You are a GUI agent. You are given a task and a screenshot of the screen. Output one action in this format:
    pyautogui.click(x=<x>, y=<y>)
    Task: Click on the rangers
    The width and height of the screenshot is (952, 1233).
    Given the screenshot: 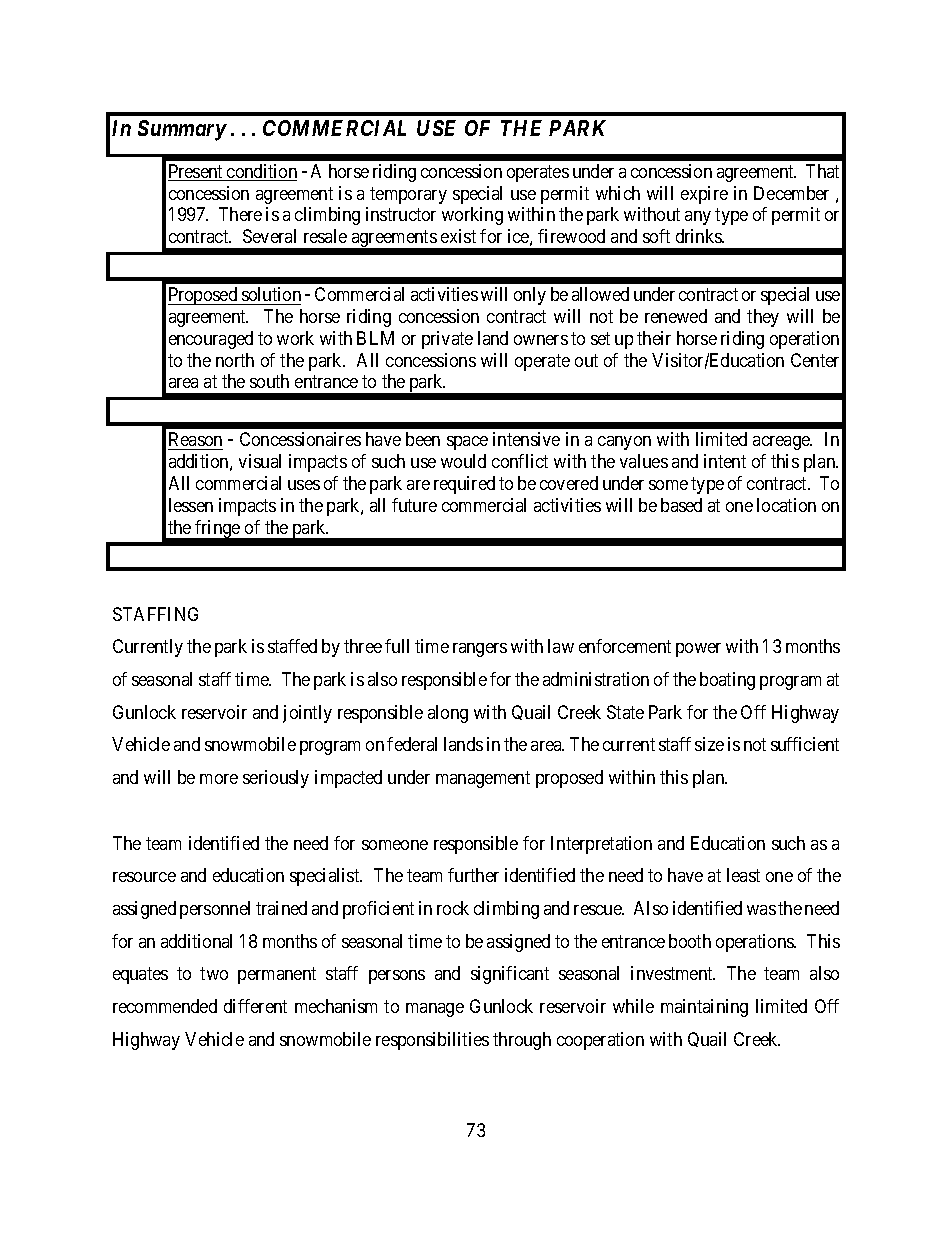 What is the action you would take?
    pyautogui.click(x=480, y=650)
